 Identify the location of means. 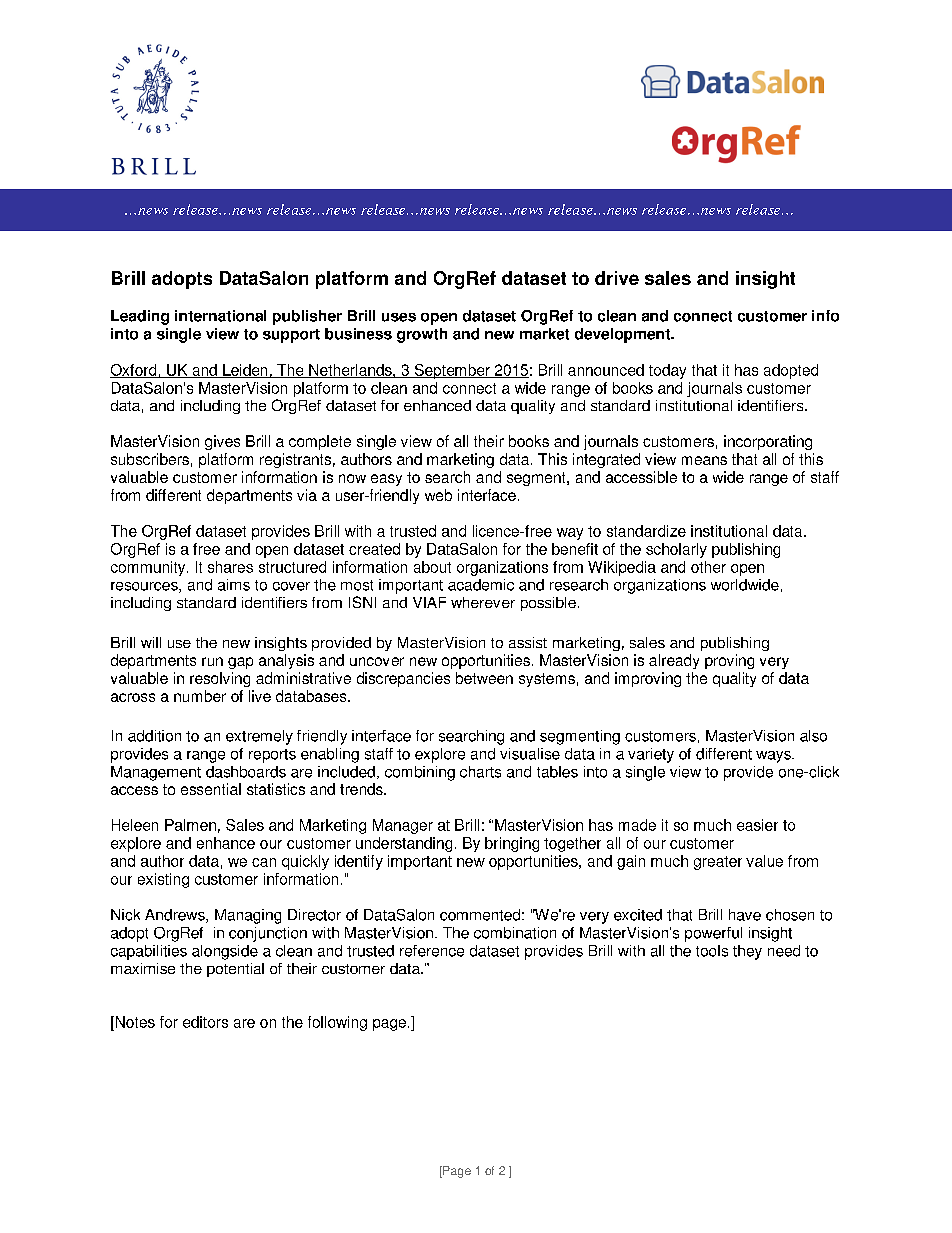
(704, 460).
